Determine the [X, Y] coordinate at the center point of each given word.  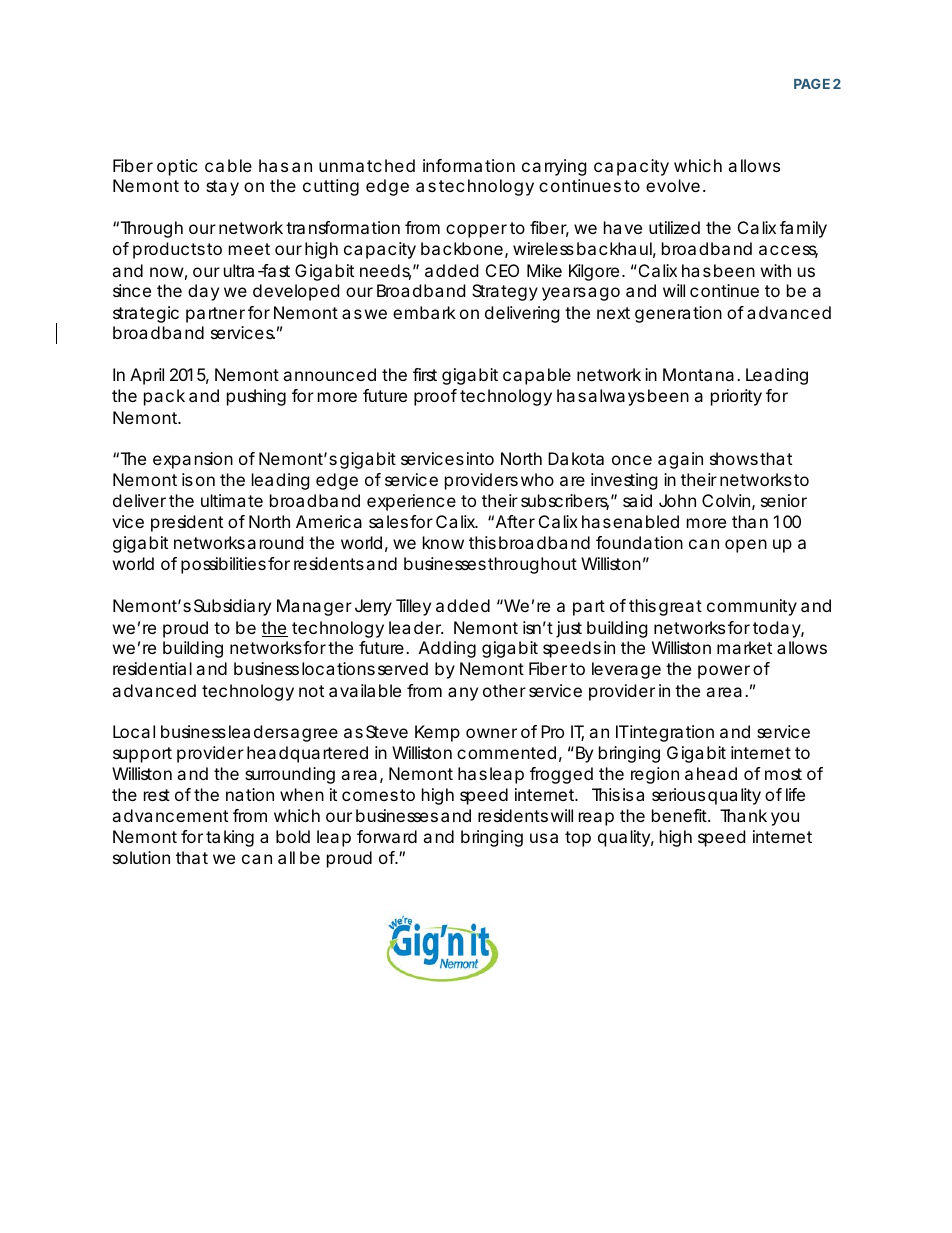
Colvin [726, 500]
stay [222, 188]
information [469, 165]
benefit [681, 815]
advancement [170, 815]
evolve [673, 185]
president [187, 523]
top [578, 839]
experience [411, 502]
